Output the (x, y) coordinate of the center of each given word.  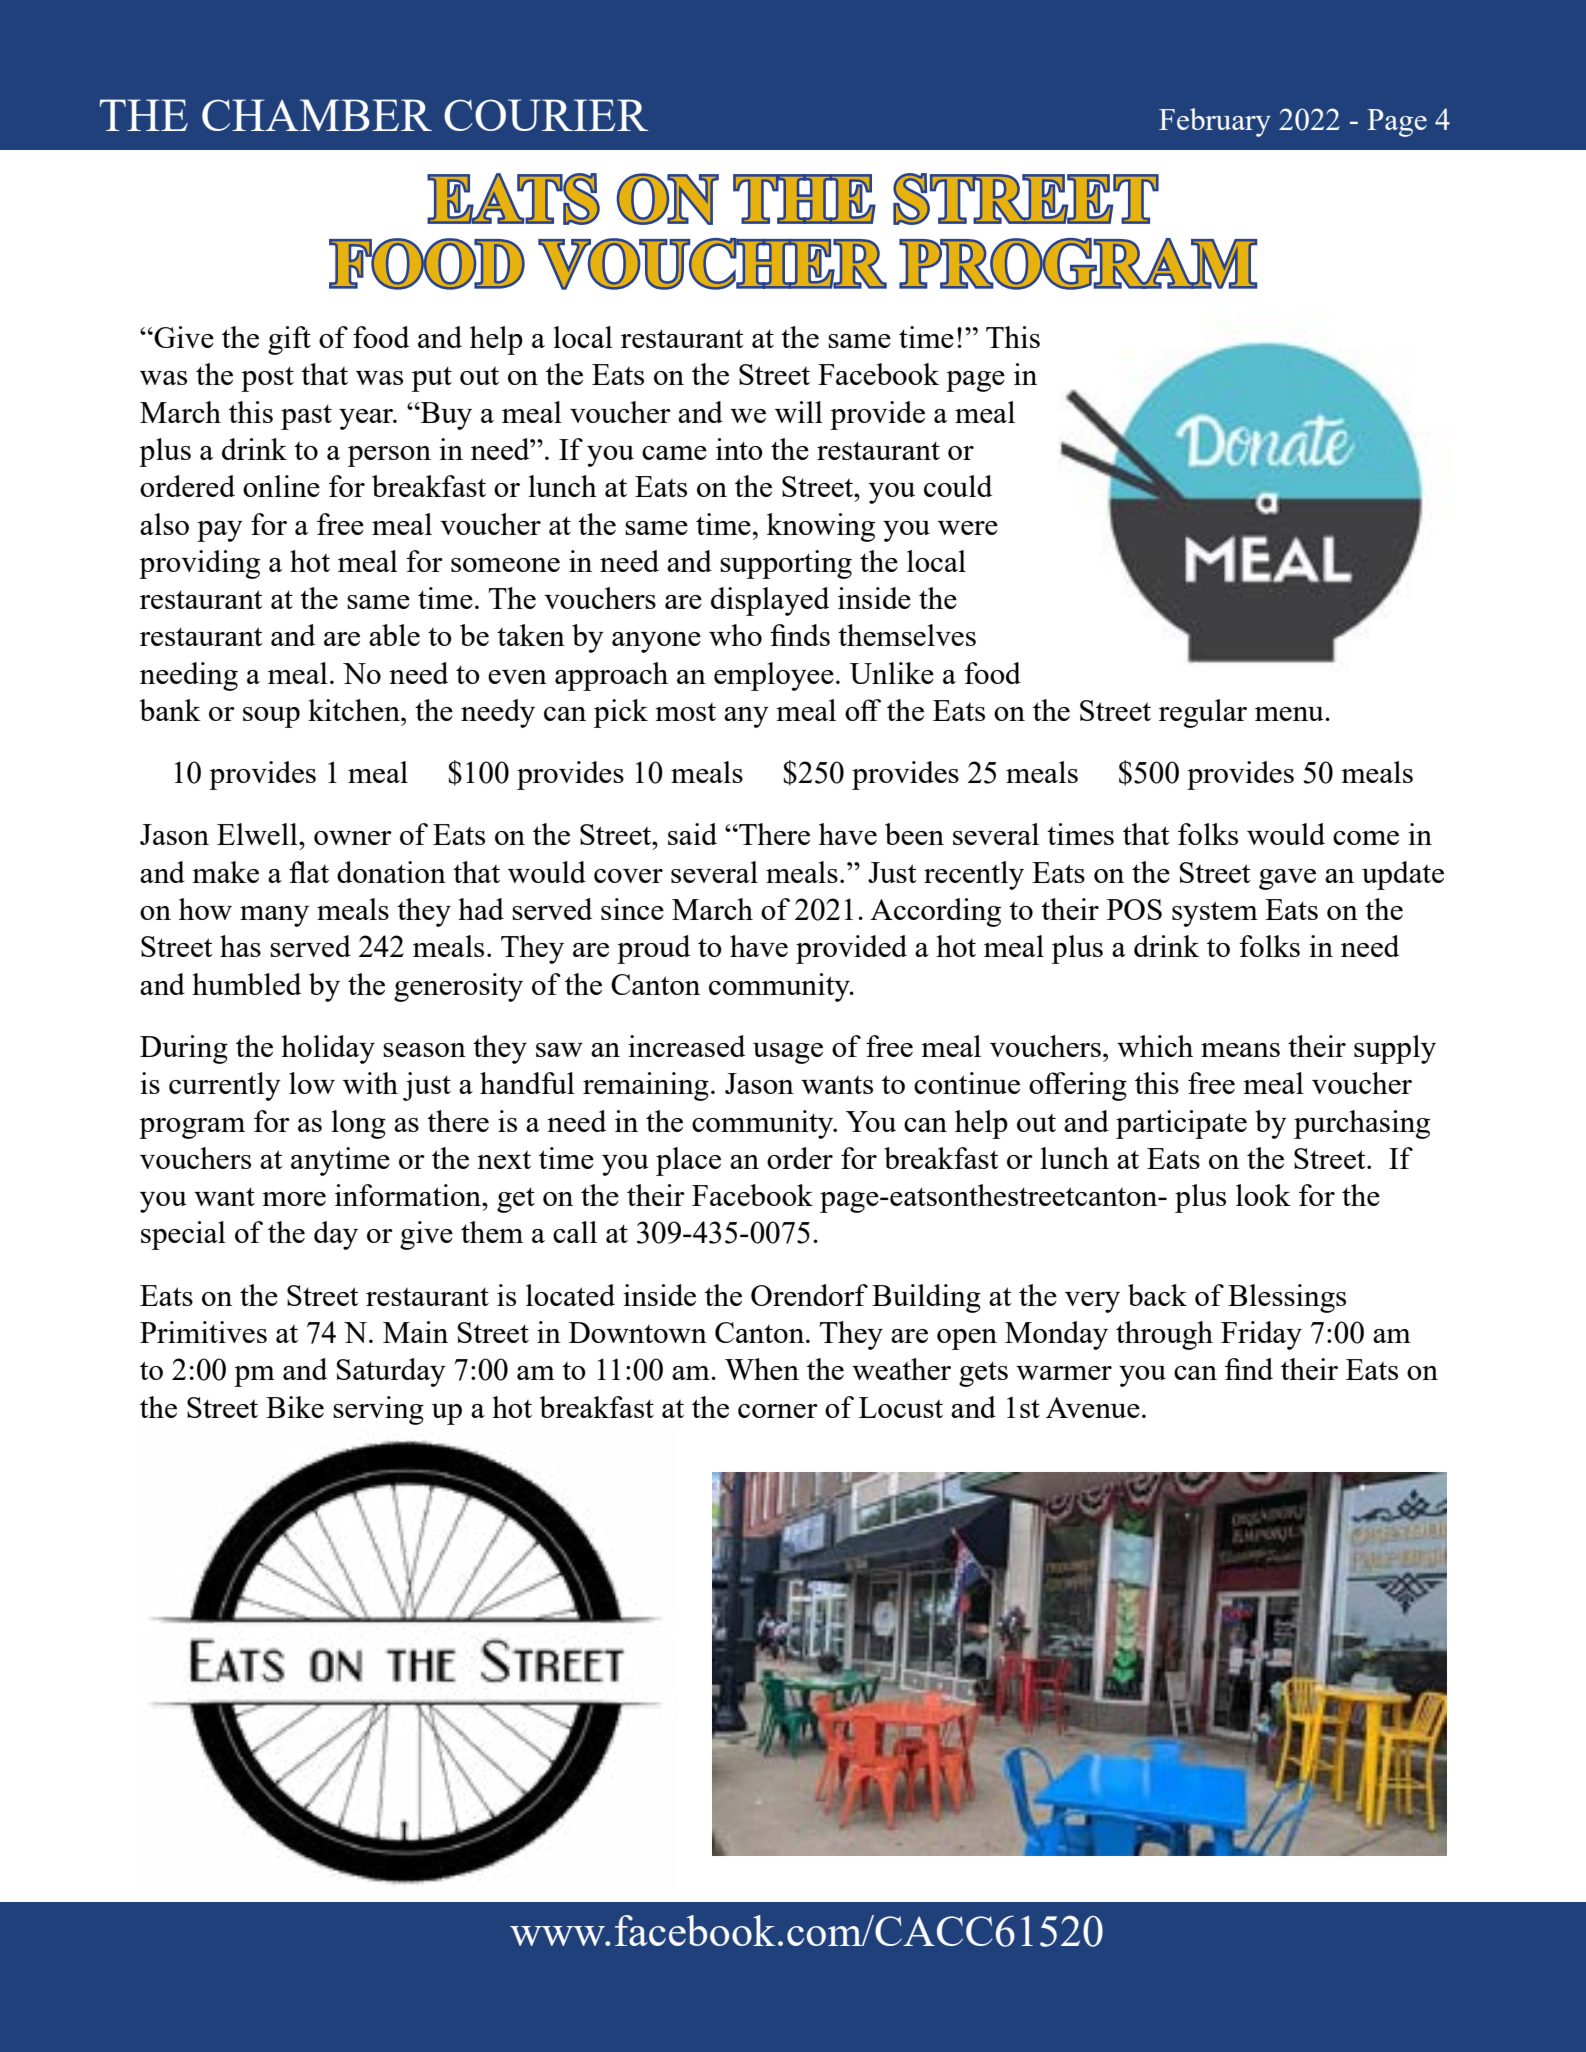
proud (653, 949)
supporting (786, 564)
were (968, 528)
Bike (295, 1407)
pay (220, 531)
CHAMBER (317, 115)
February (1215, 122)
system (1215, 914)
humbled (246, 984)
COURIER (546, 115)
